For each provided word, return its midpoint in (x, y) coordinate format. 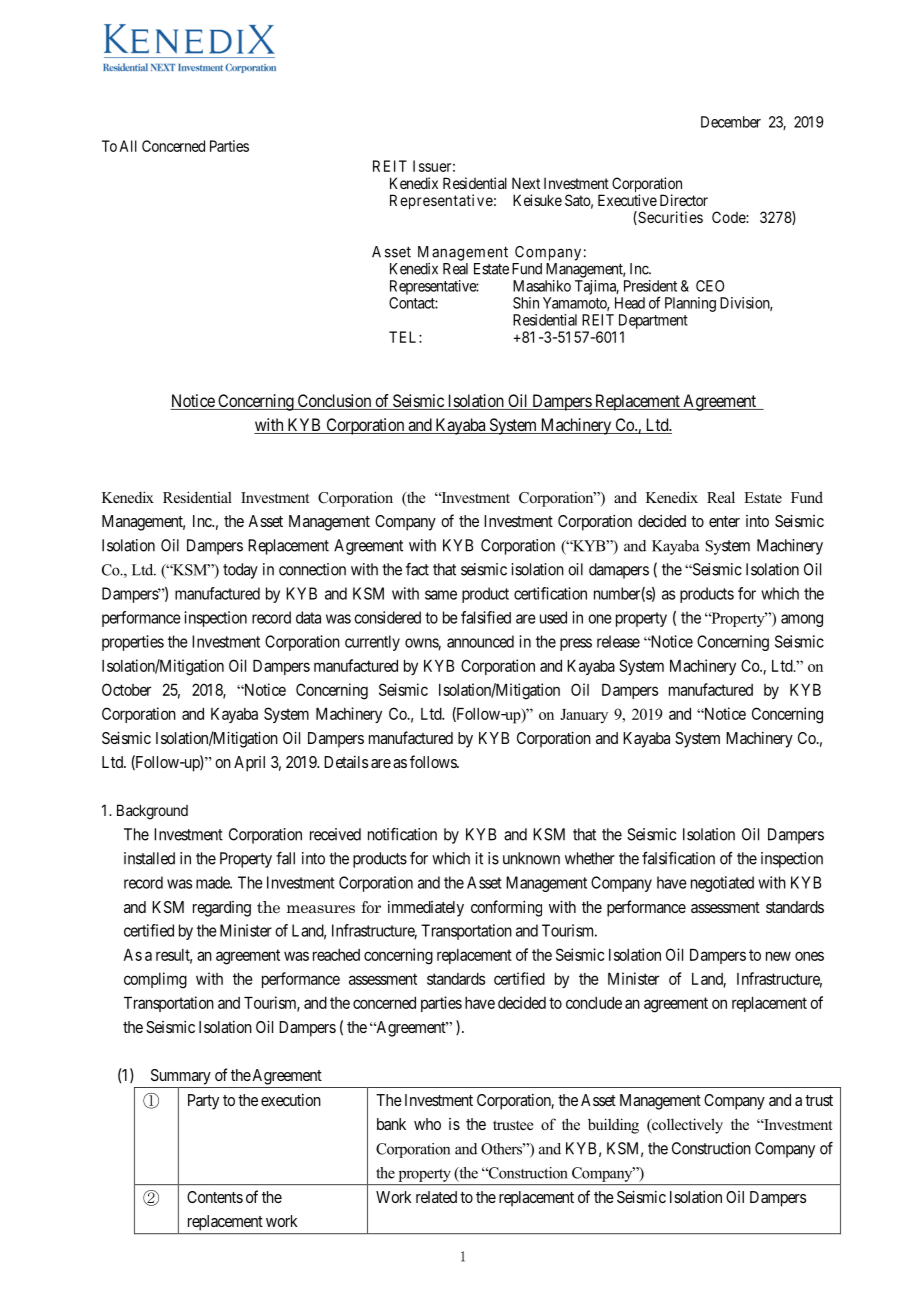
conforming (506, 908)
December (731, 122)
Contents (215, 1197)
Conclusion (334, 402)
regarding (222, 909)
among (802, 620)
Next (526, 183)
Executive (627, 200)
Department (653, 321)
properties (133, 643)
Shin (526, 303)
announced (480, 641)
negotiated (722, 884)
